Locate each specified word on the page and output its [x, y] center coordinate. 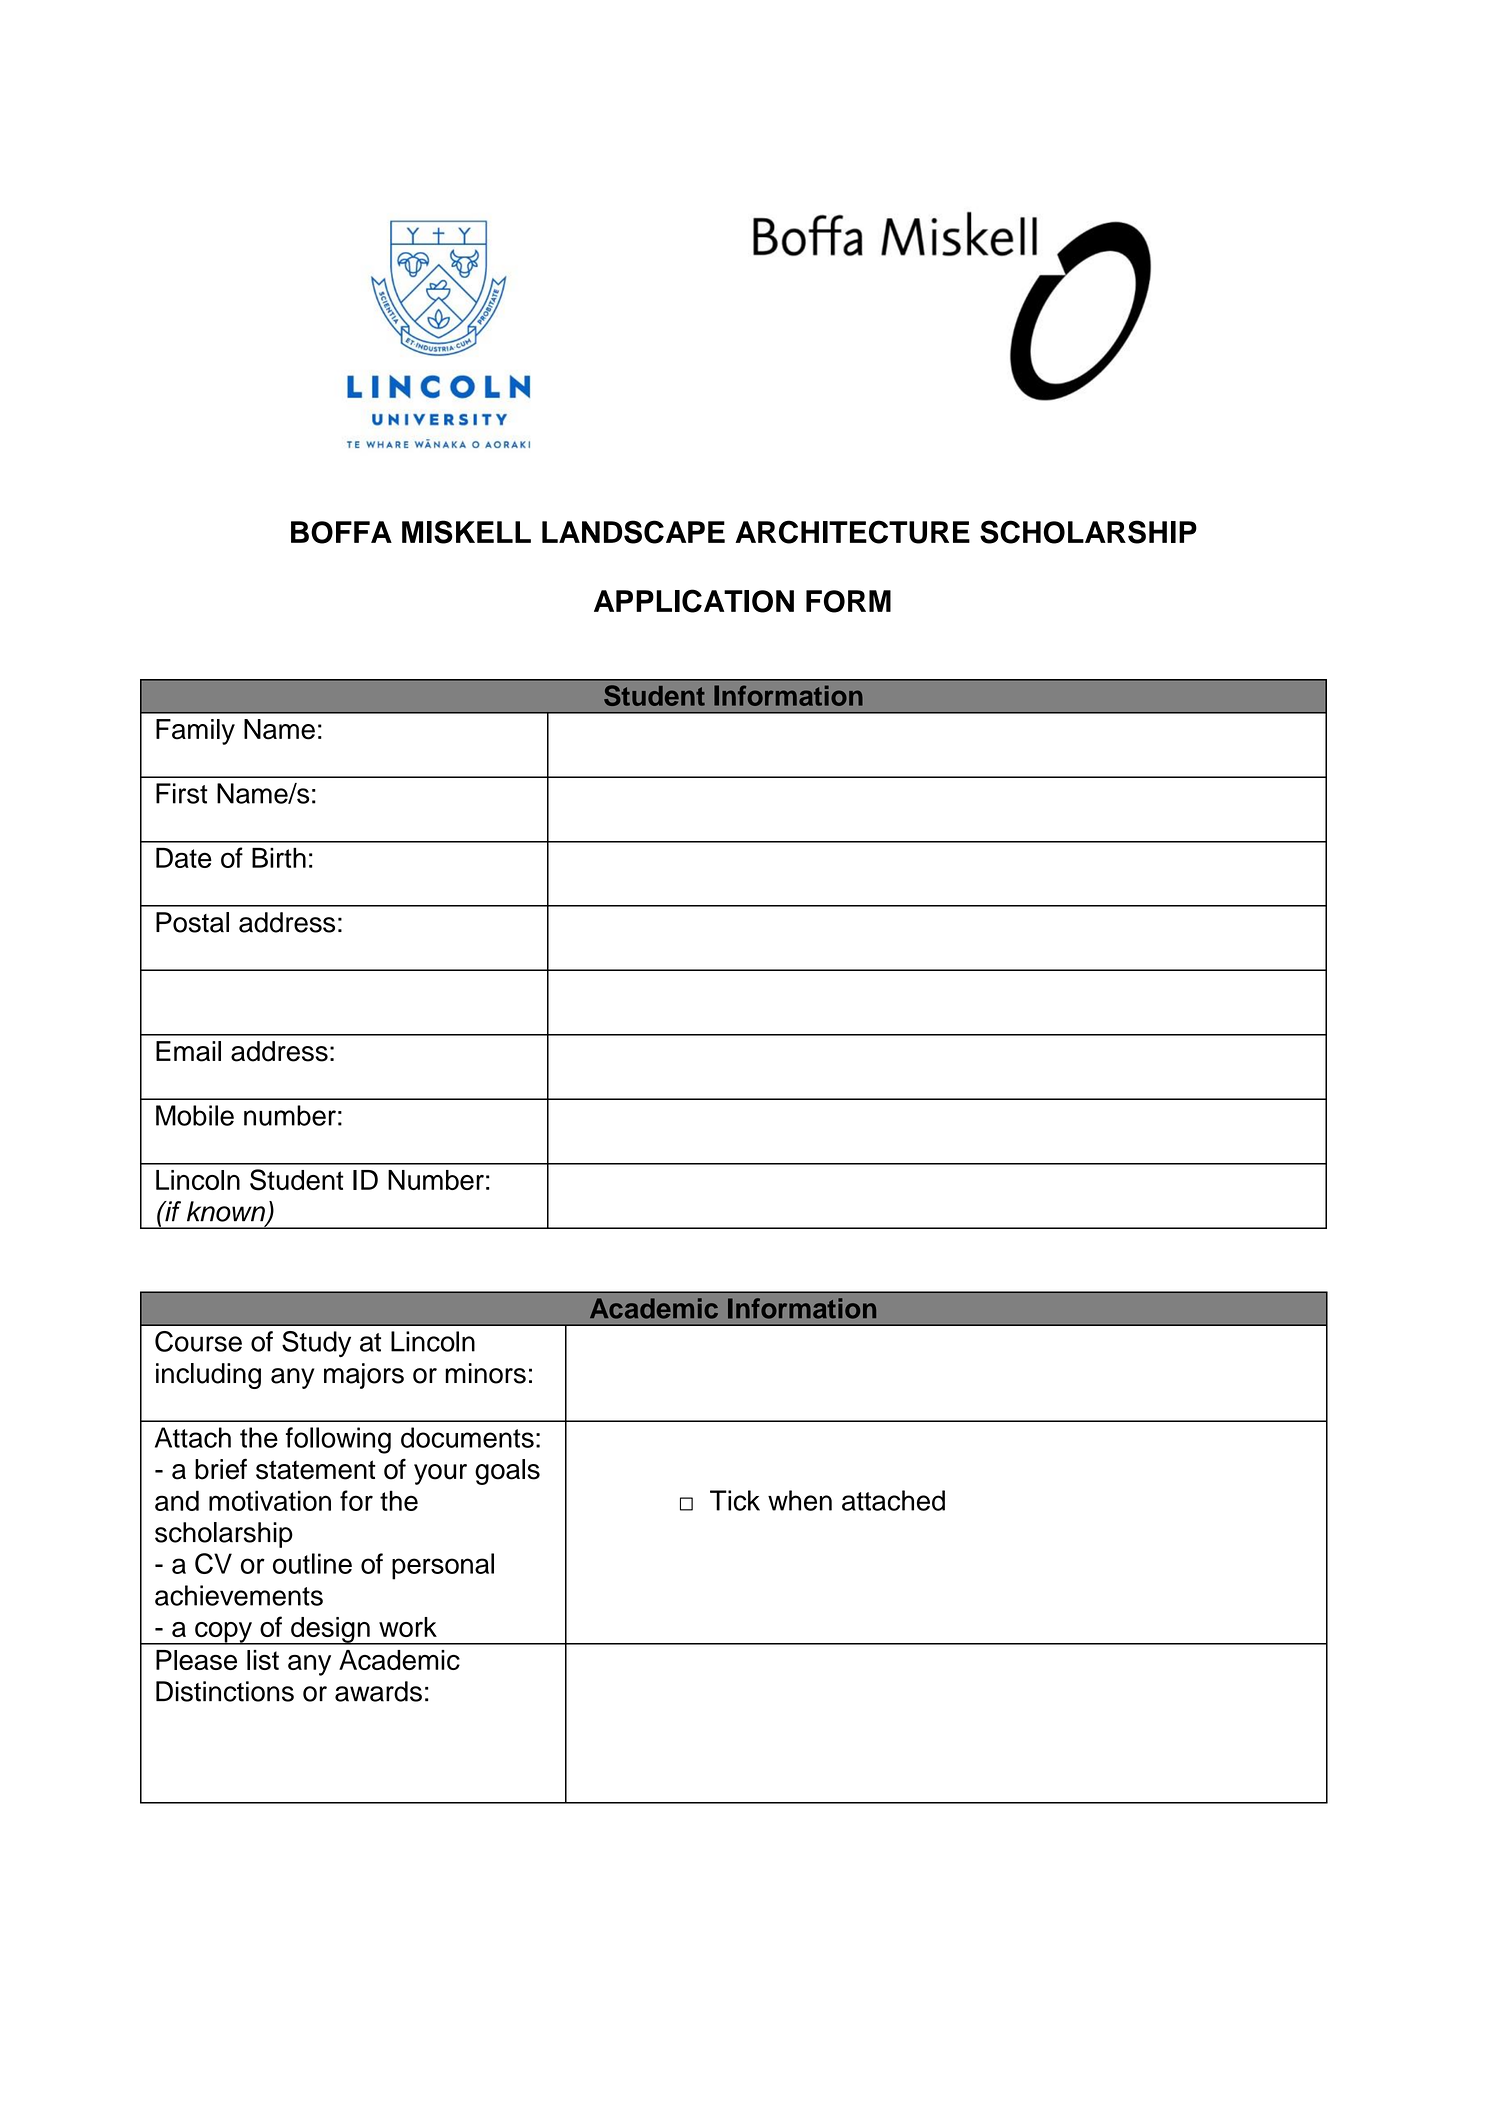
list [263, 1660]
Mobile [195, 1115]
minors [485, 1373]
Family [195, 732]
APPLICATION [694, 601]
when [800, 1500]
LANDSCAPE [633, 532]
